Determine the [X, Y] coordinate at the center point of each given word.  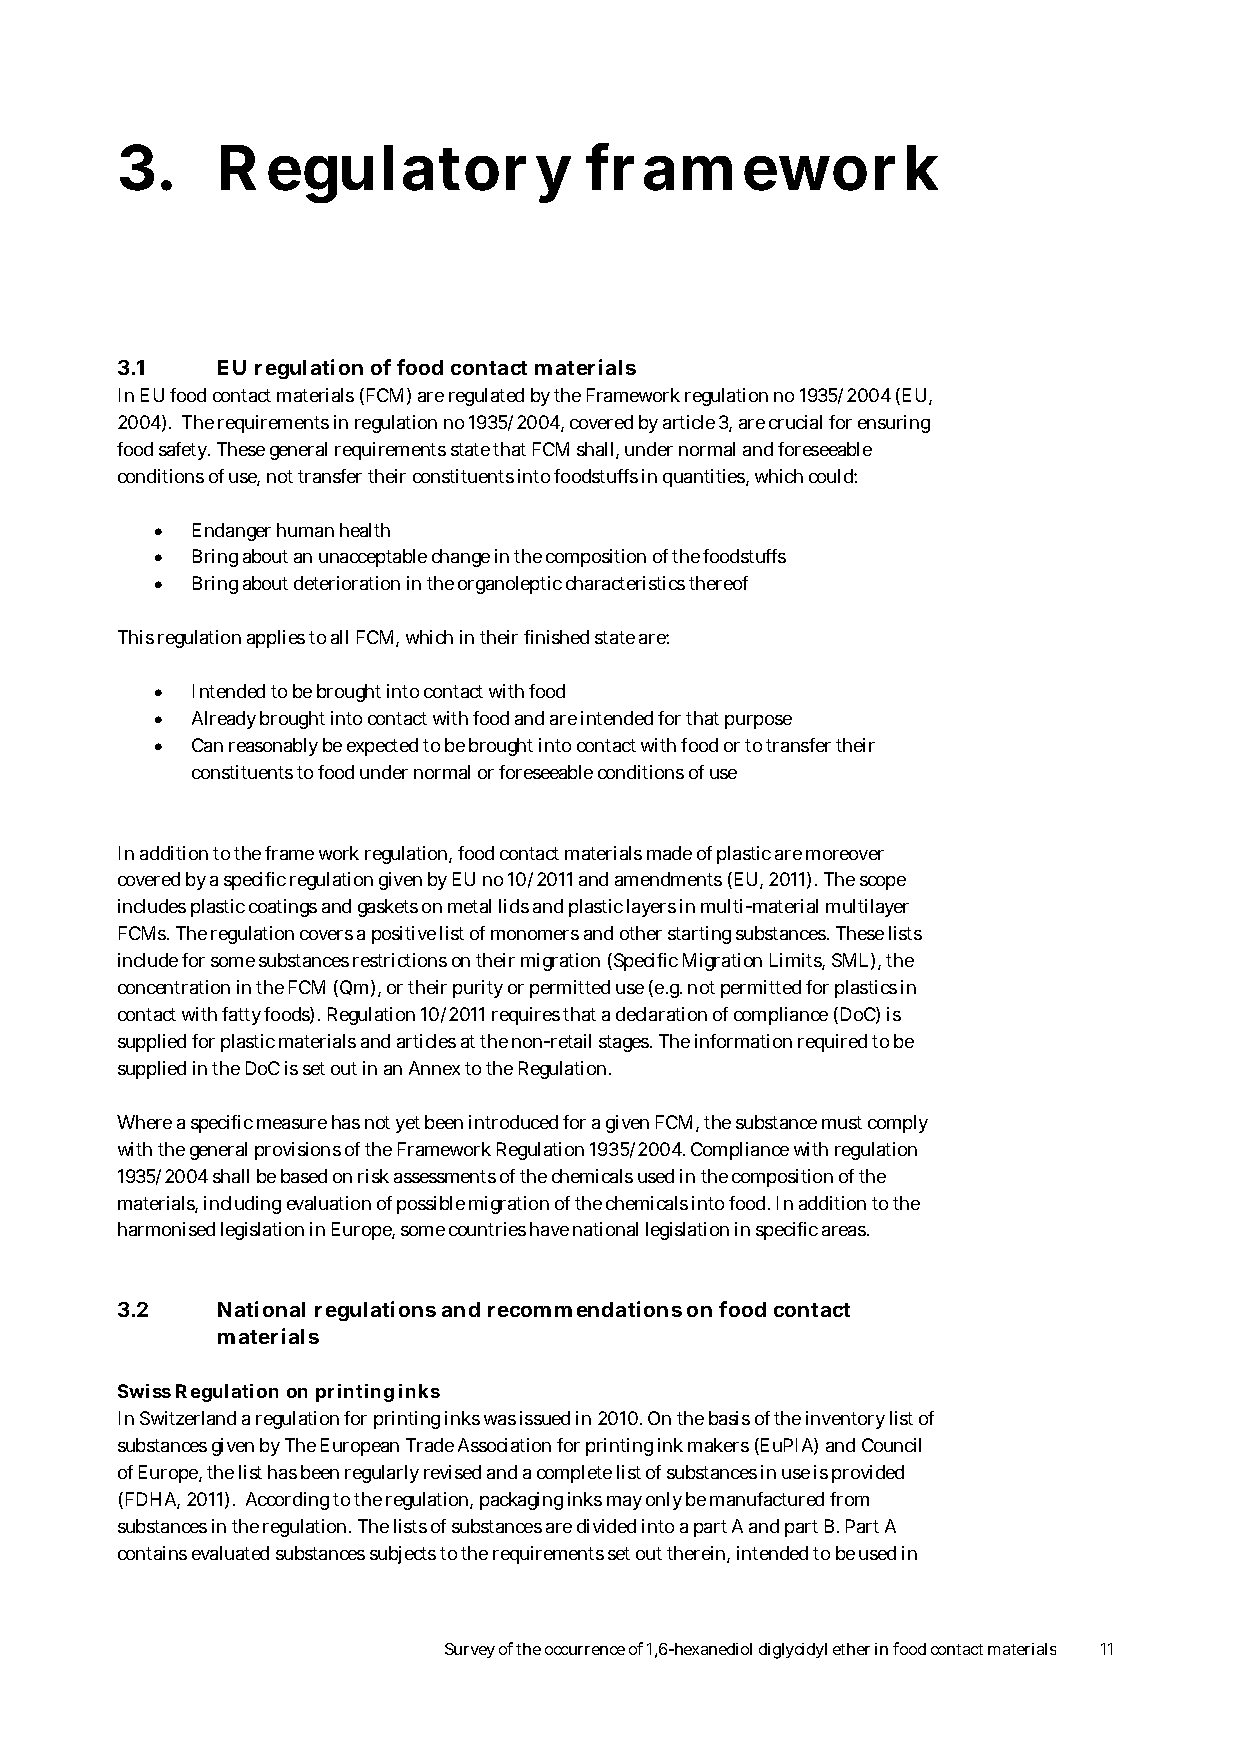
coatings [283, 908]
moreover [845, 855]
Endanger [232, 532]
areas [845, 1231]
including [242, 1205]
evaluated [230, 1553]
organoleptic [510, 585]
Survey [470, 1650]
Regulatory [396, 174]
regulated [486, 397]
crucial [795, 422]
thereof [718, 583]
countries [487, 1229]
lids [514, 906]
